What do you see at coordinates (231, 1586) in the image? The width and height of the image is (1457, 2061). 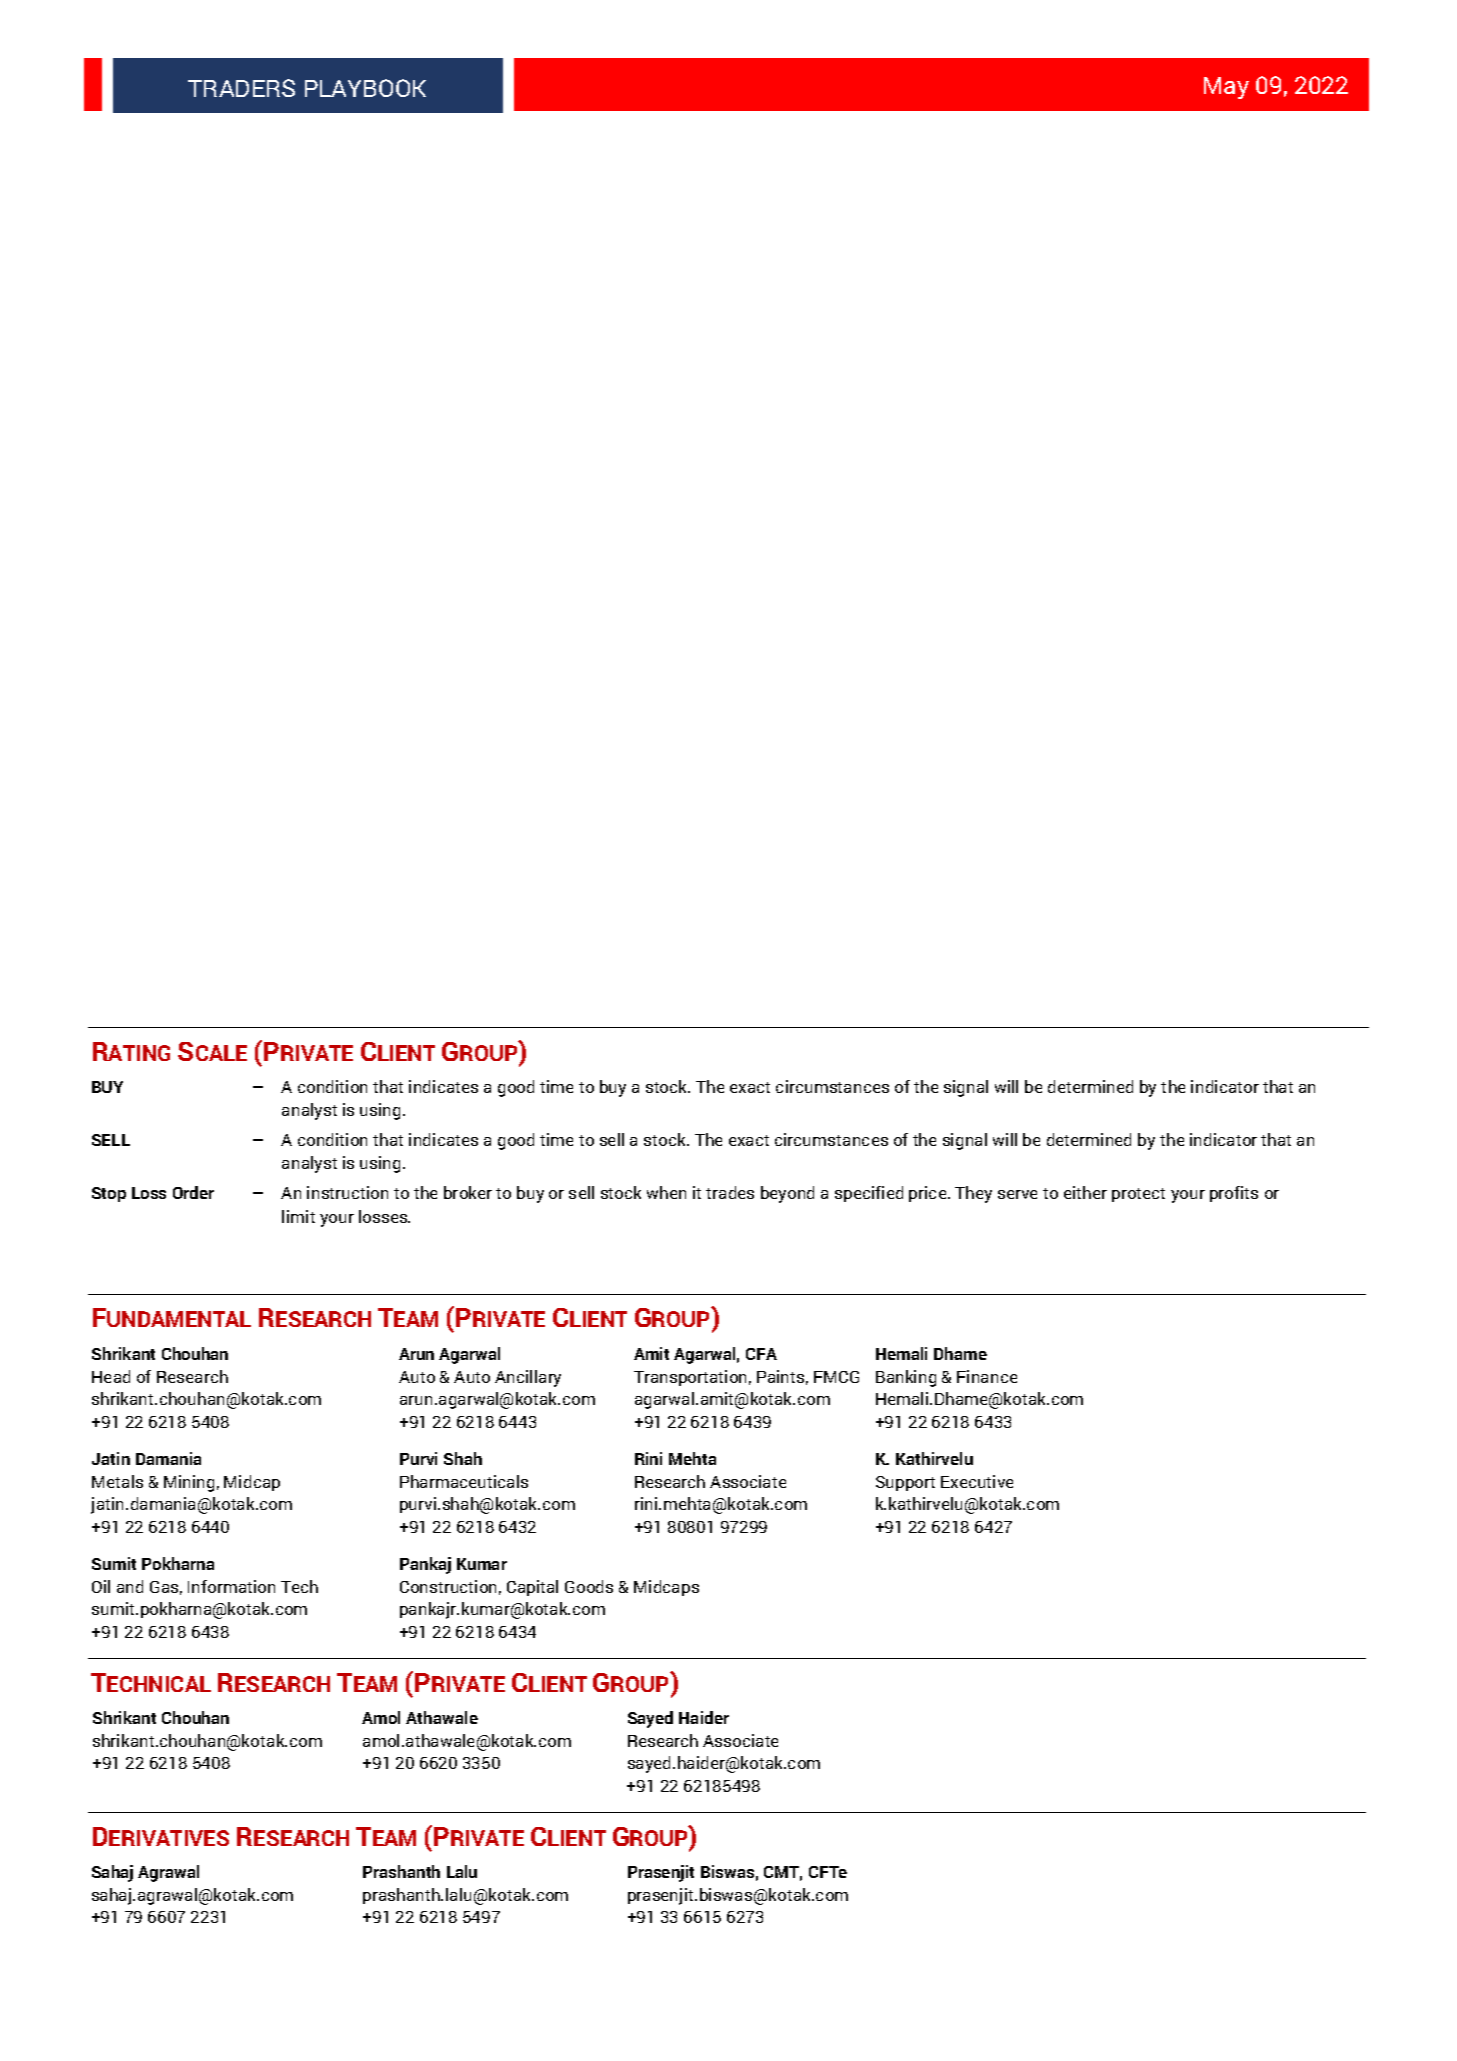 I see `Information` at bounding box center [231, 1586].
